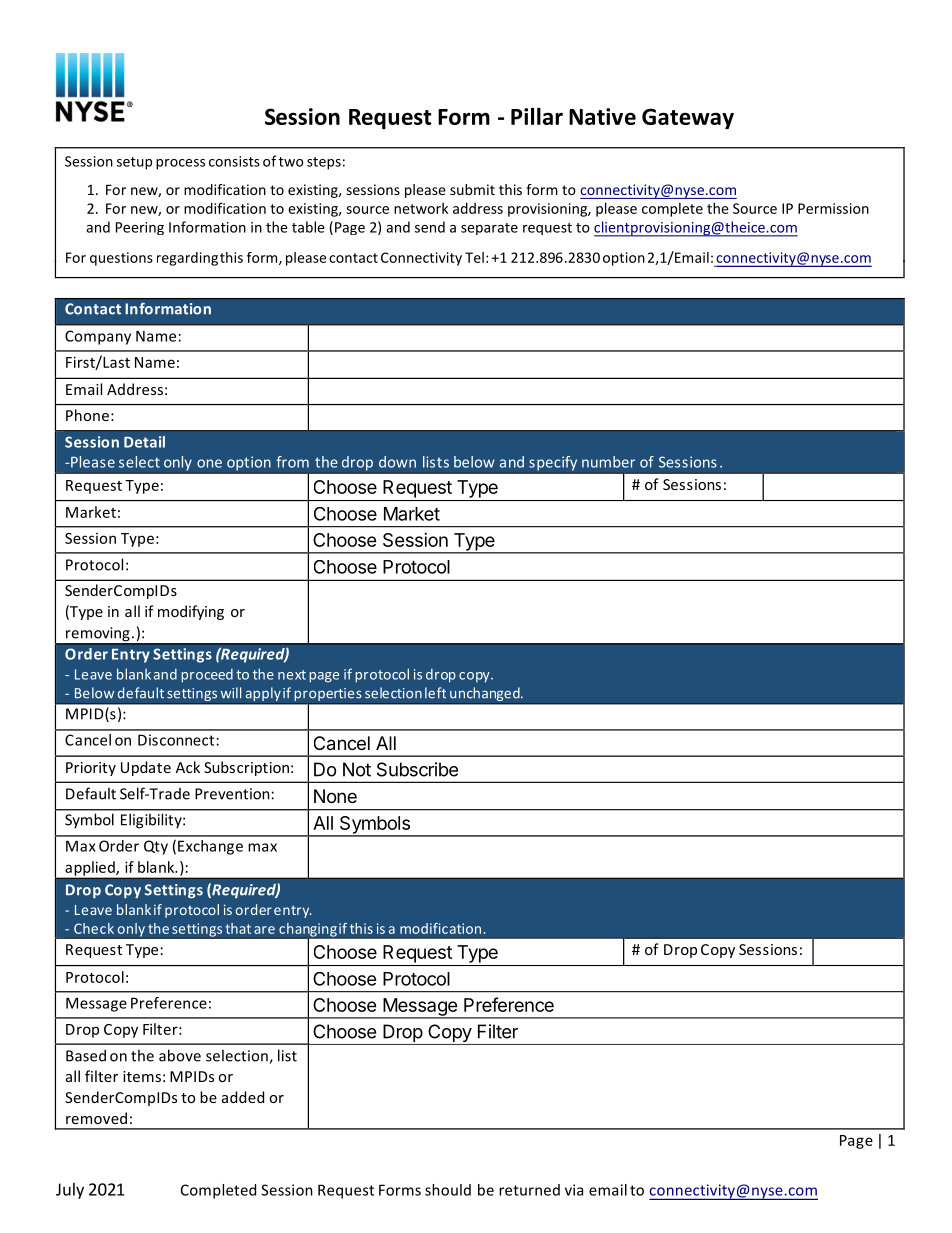 The image size is (952, 1233). I want to click on Eligibility, so click(152, 821).
